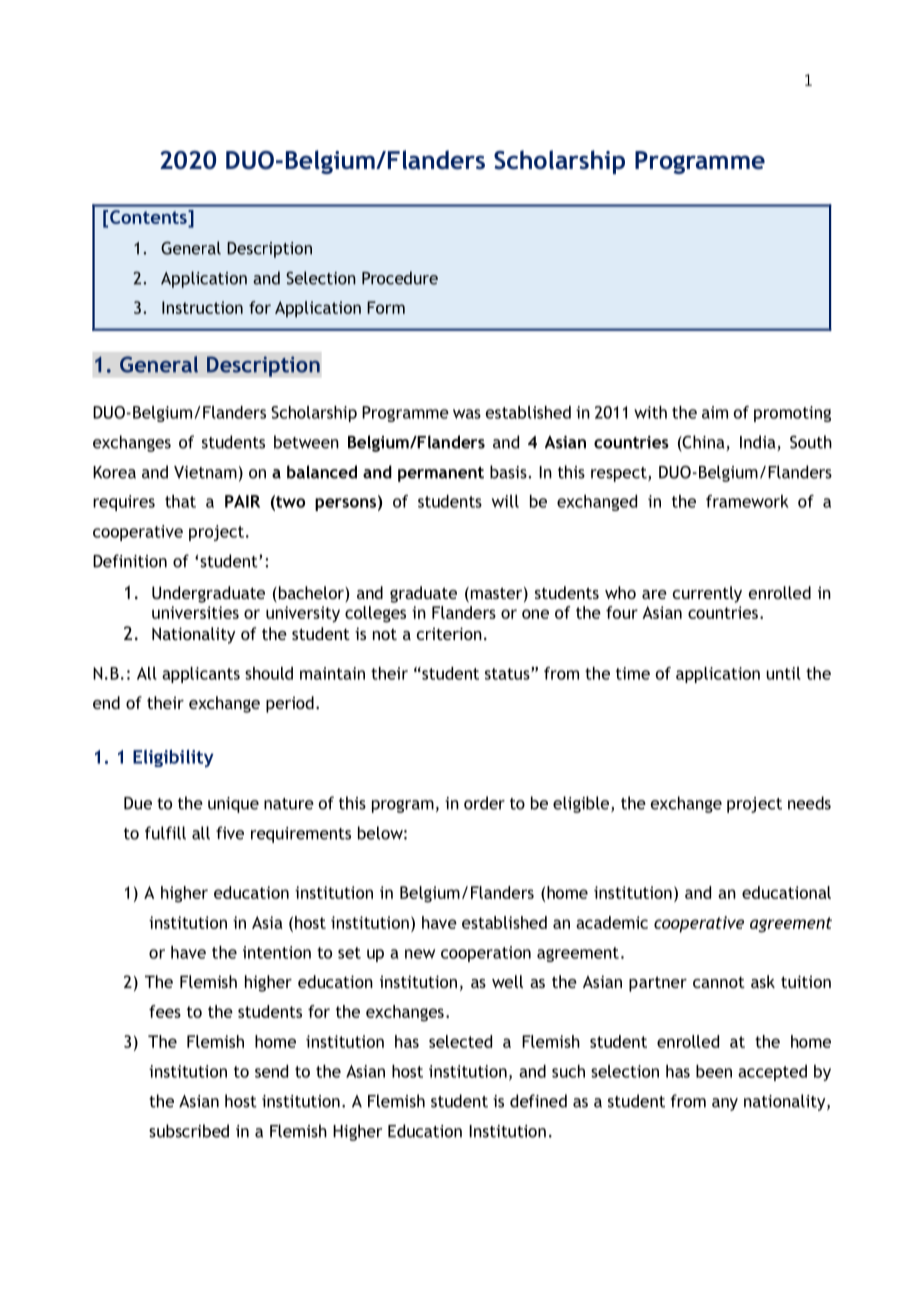 Image resolution: width=924 pixels, height=1308 pixels. What do you see at coordinates (612, 922) in the screenshot?
I see `academic` at bounding box center [612, 922].
